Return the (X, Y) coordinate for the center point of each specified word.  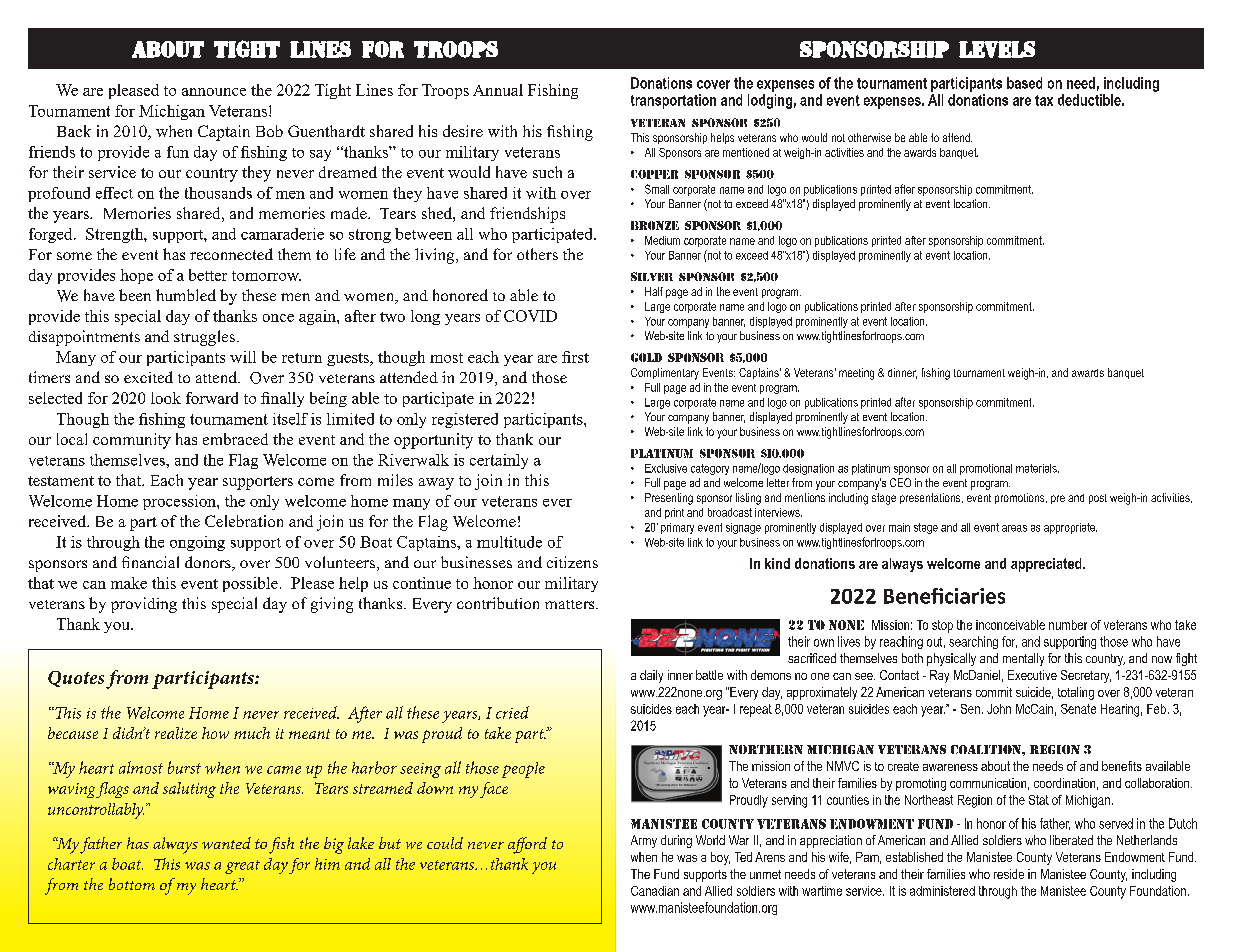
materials (1037, 468)
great (242, 867)
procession (180, 502)
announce (214, 92)
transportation (673, 101)
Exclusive (666, 468)
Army (644, 841)
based (1024, 83)
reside (1009, 874)
